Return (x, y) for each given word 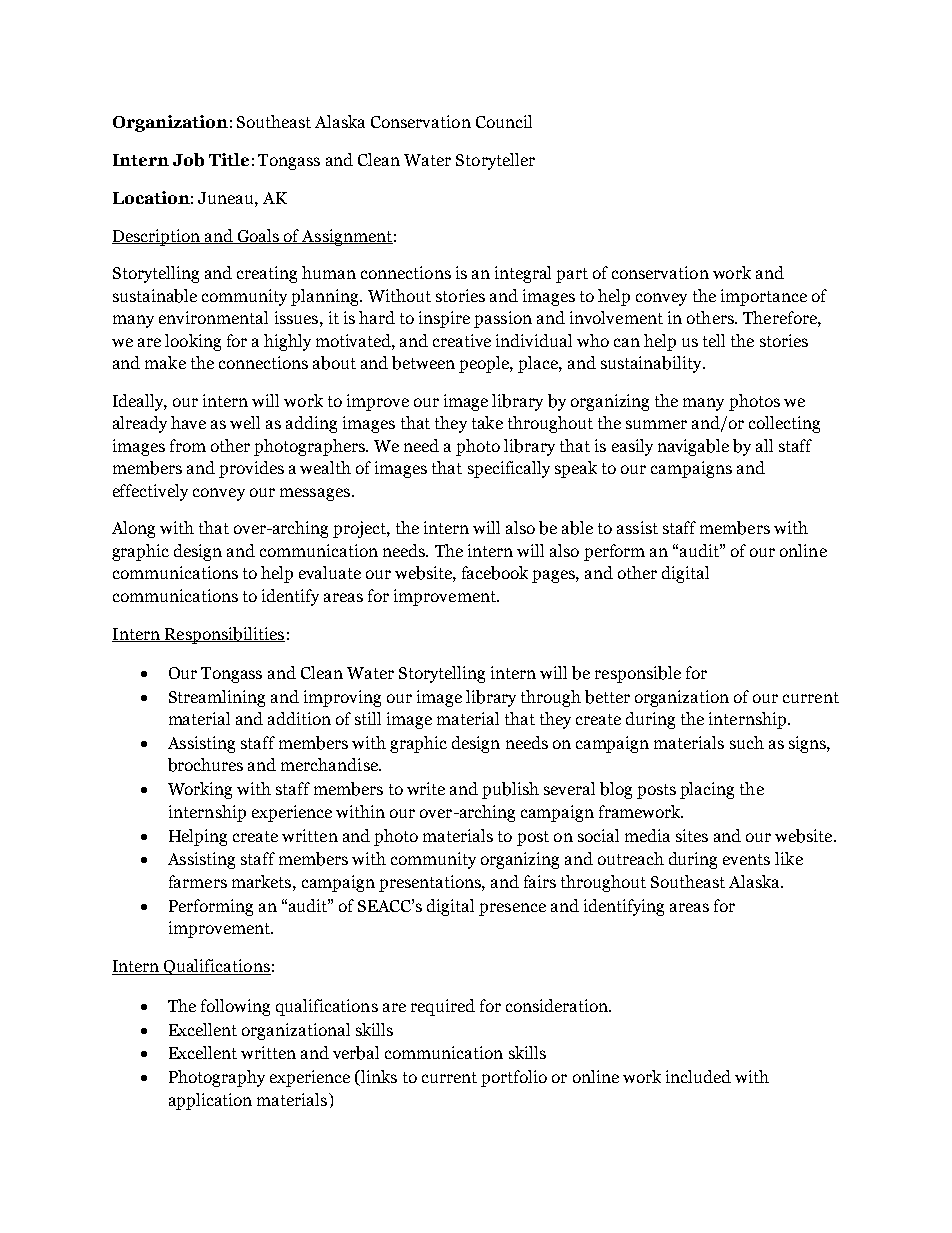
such (747, 742)
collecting (784, 424)
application (210, 1101)
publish (510, 790)
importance (764, 297)
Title (229, 159)
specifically (509, 469)
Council (504, 121)
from (188, 445)
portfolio (514, 1078)
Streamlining (217, 698)
